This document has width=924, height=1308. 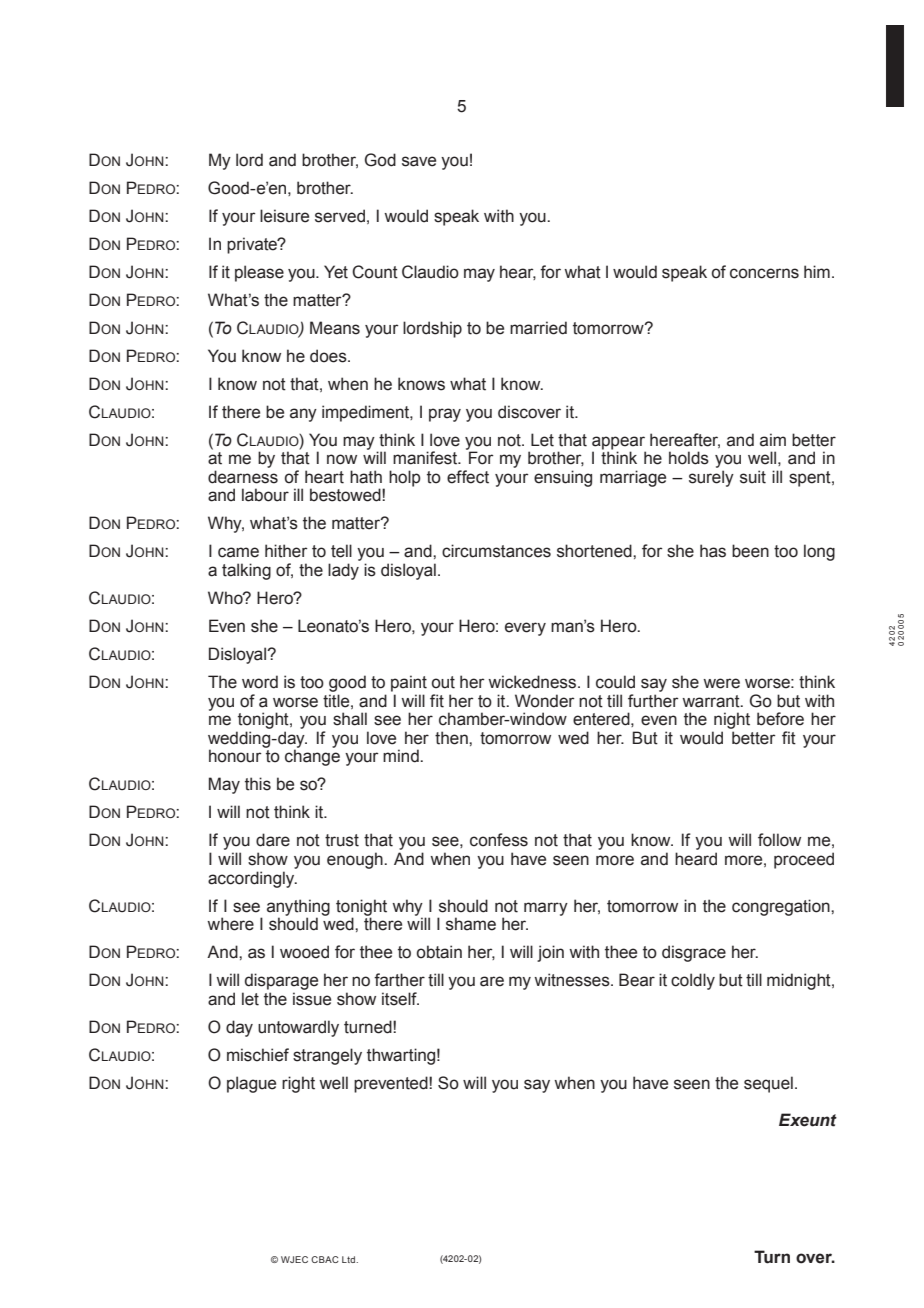 What do you see at coordinates (419, 161) in the document?
I see `save` at bounding box center [419, 161].
